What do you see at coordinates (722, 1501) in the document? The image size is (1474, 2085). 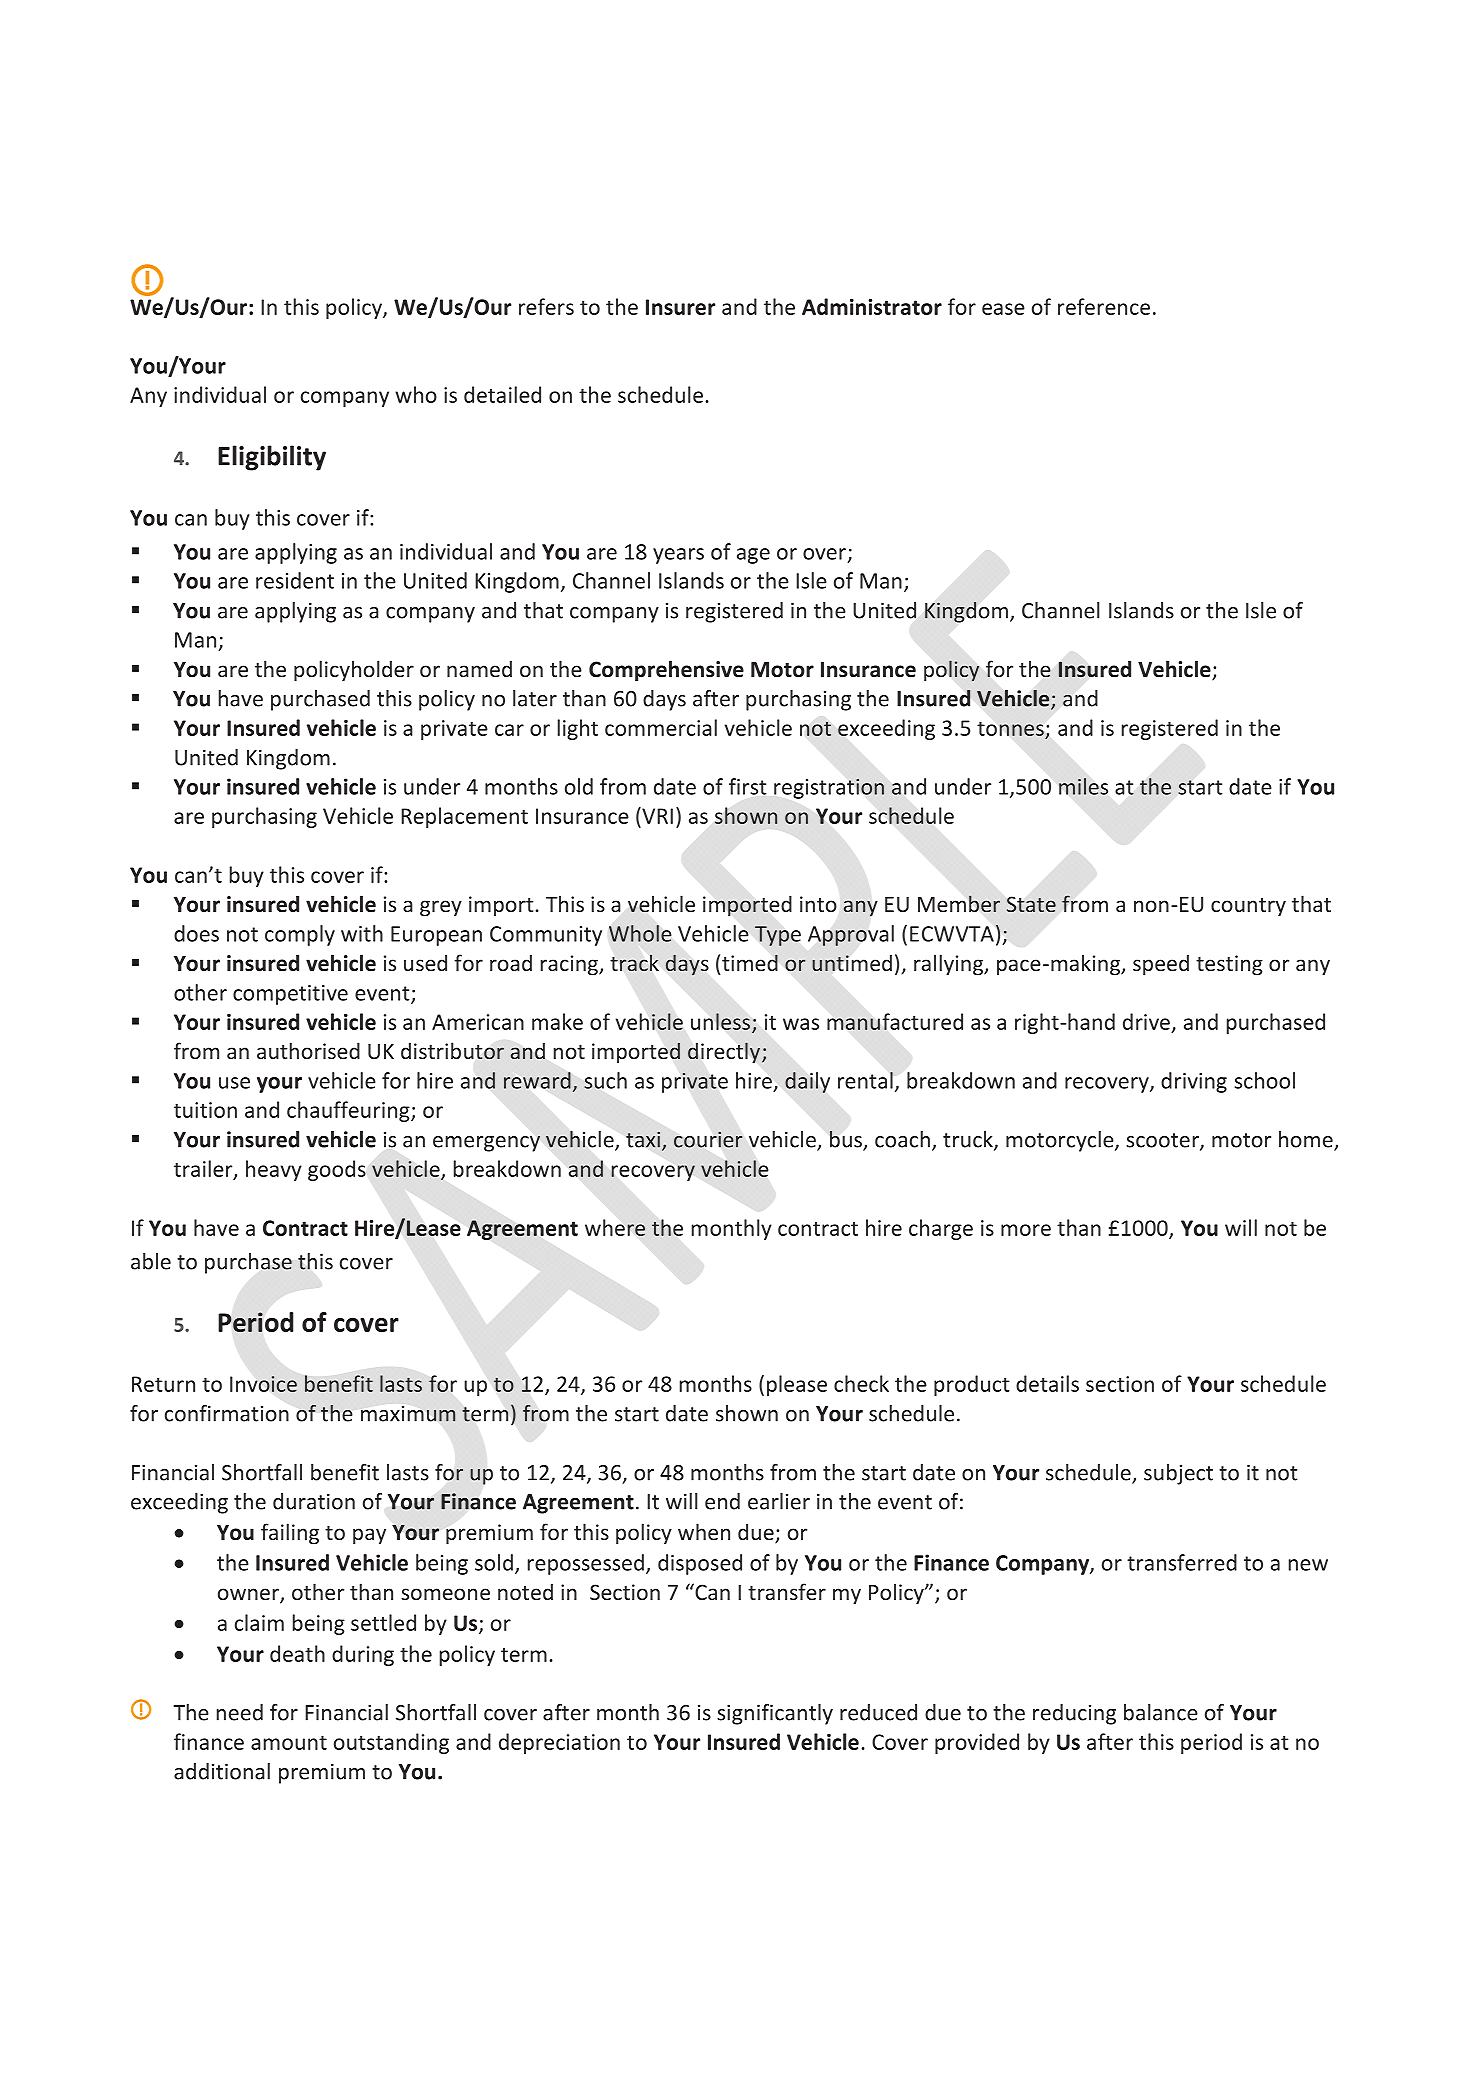 I see `end` at bounding box center [722, 1501].
